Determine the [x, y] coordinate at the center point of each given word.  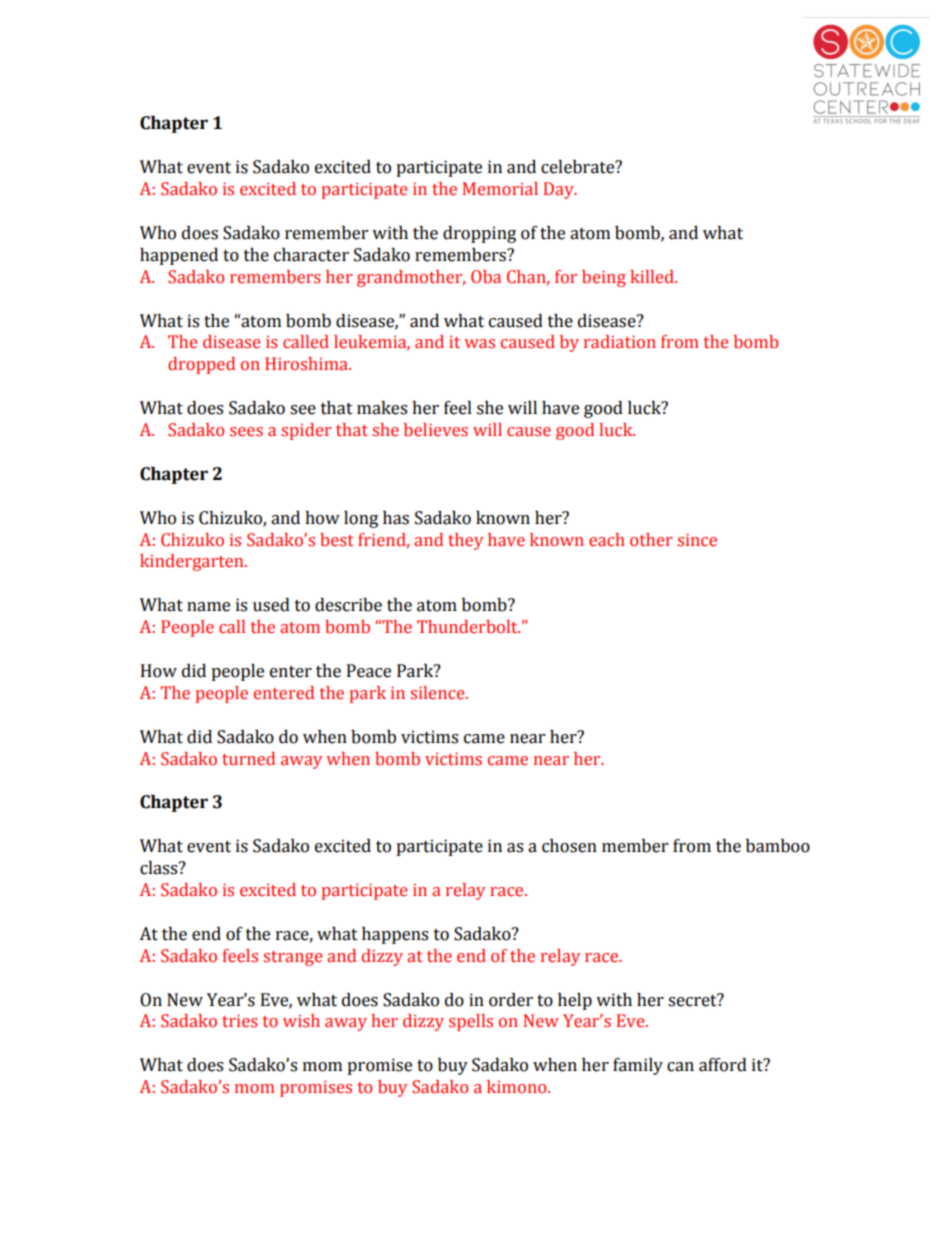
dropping [479, 234]
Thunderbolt [468, 627]
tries [239, 1021]
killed [653, 277]
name [208, 607]
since [697, 540]
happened [179, 256]
